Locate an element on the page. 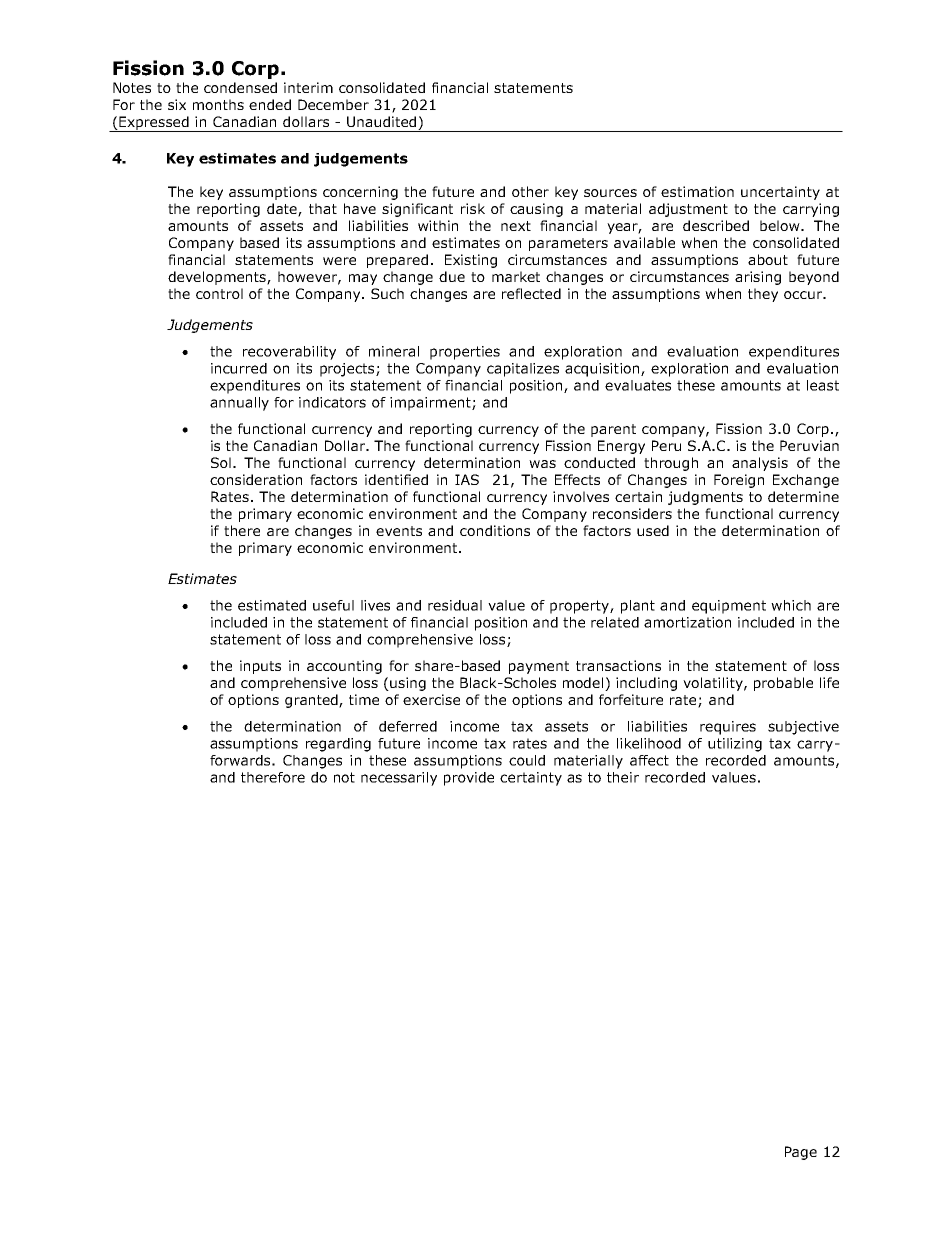 The image size is (952, 1233). their is located at coordinates (623, 777).
